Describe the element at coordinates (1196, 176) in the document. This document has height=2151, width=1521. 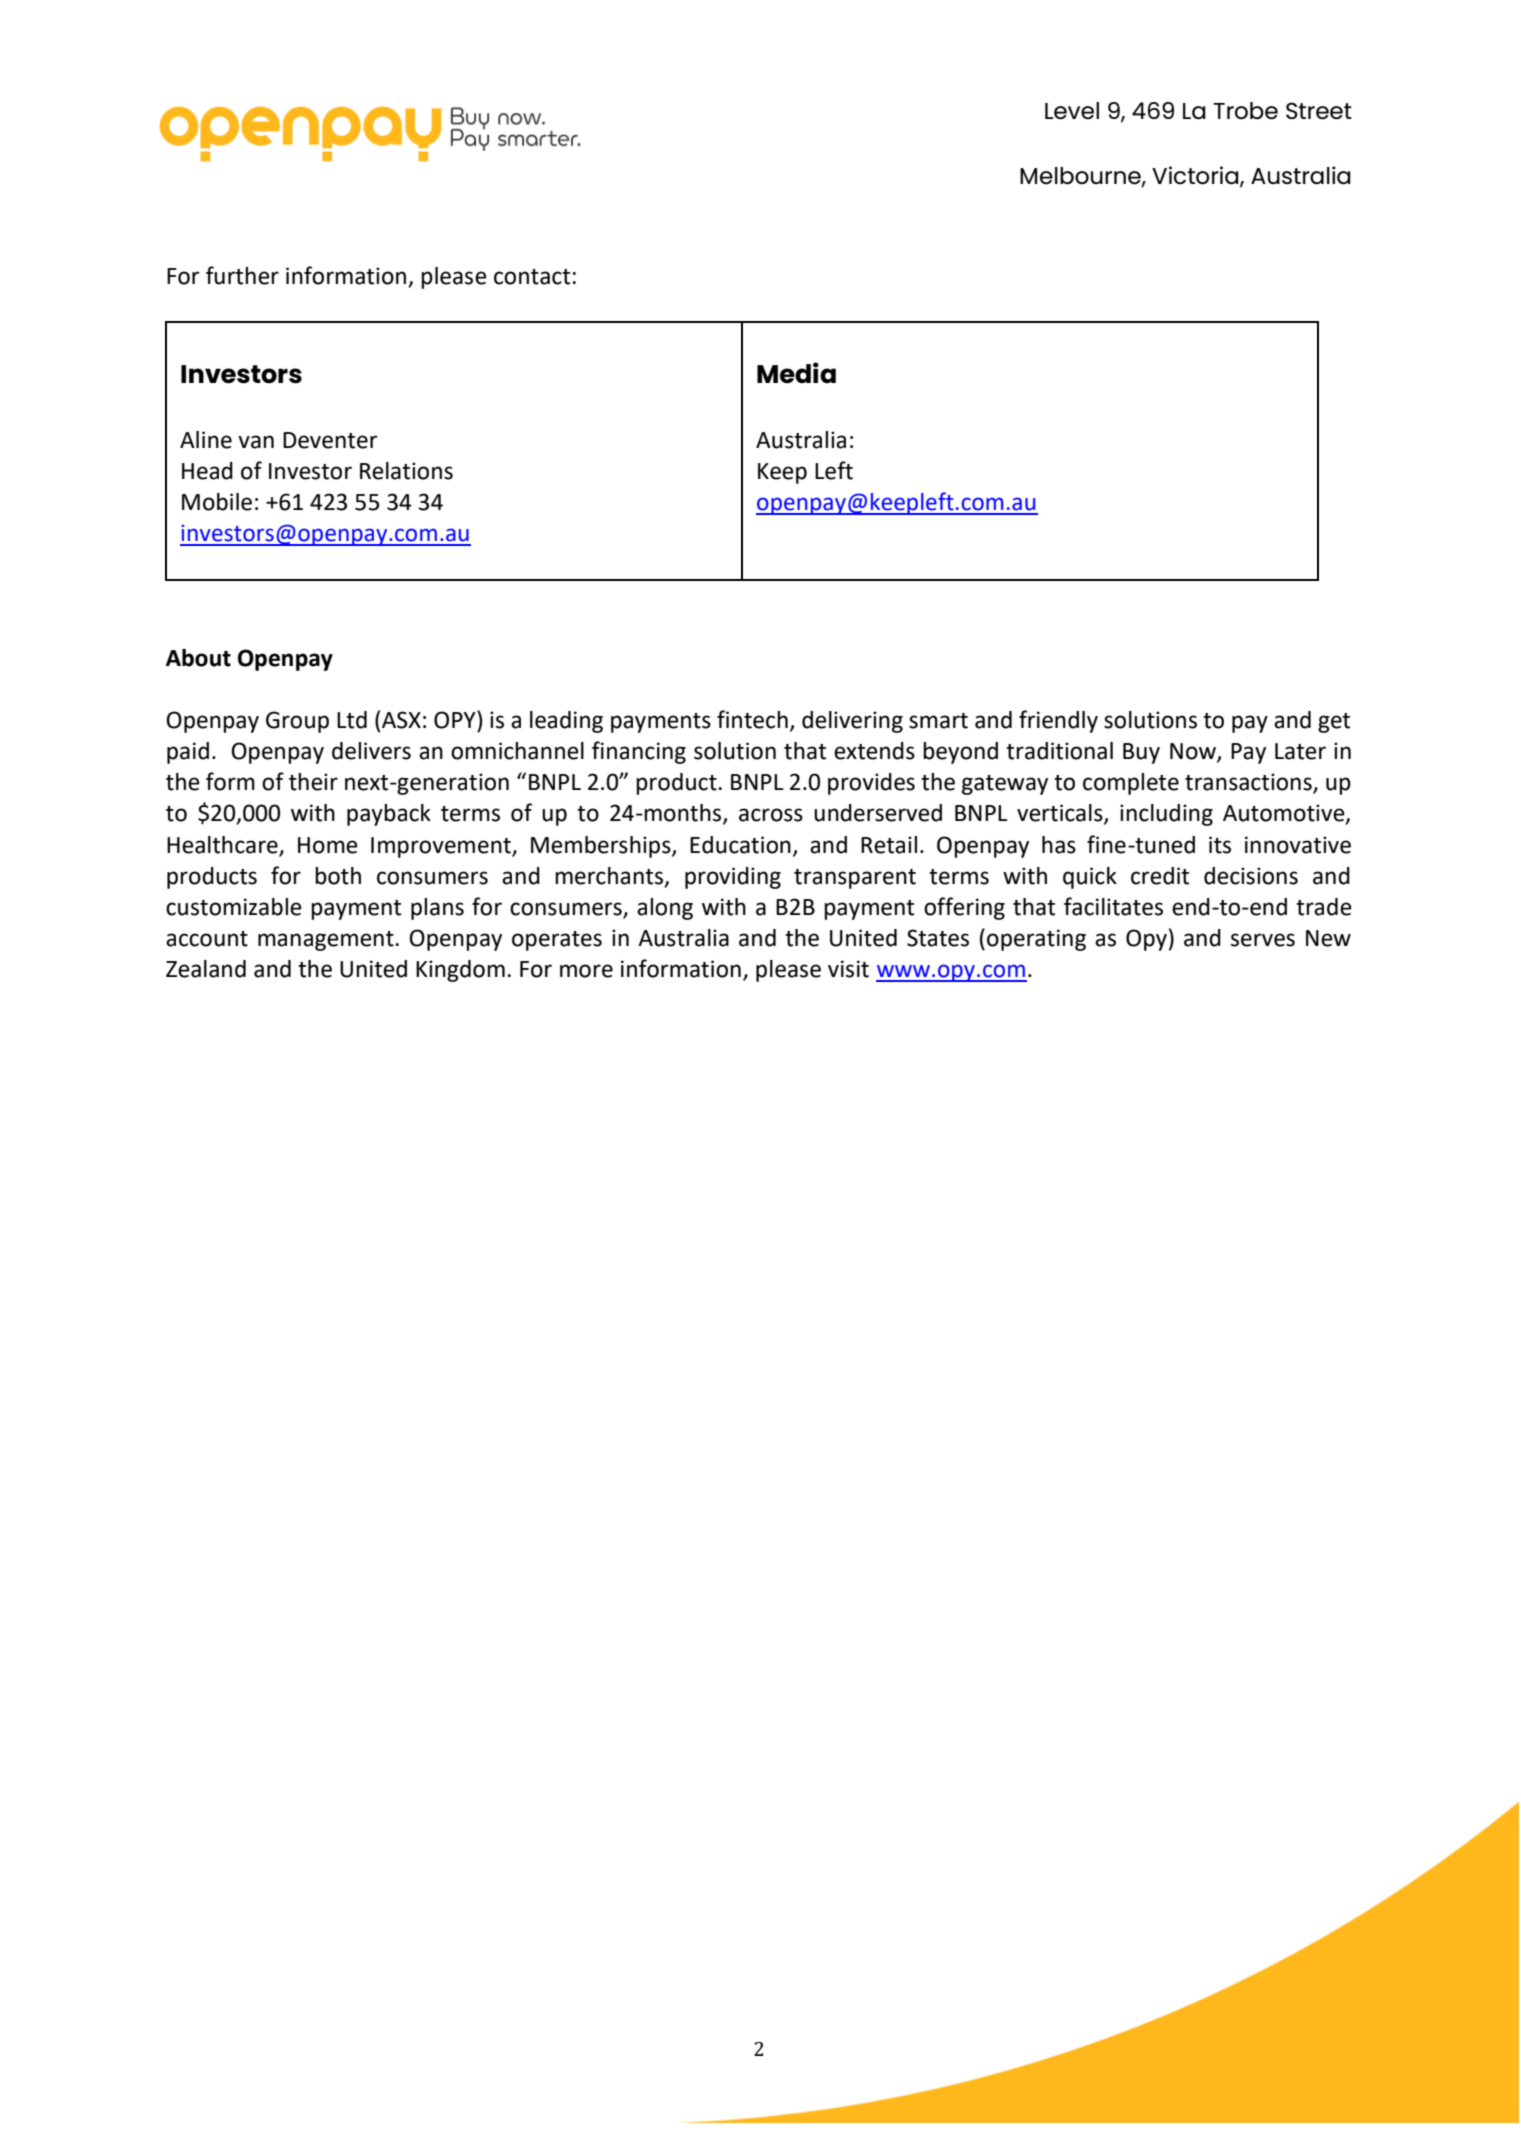
I see `Victoria` at that location.
